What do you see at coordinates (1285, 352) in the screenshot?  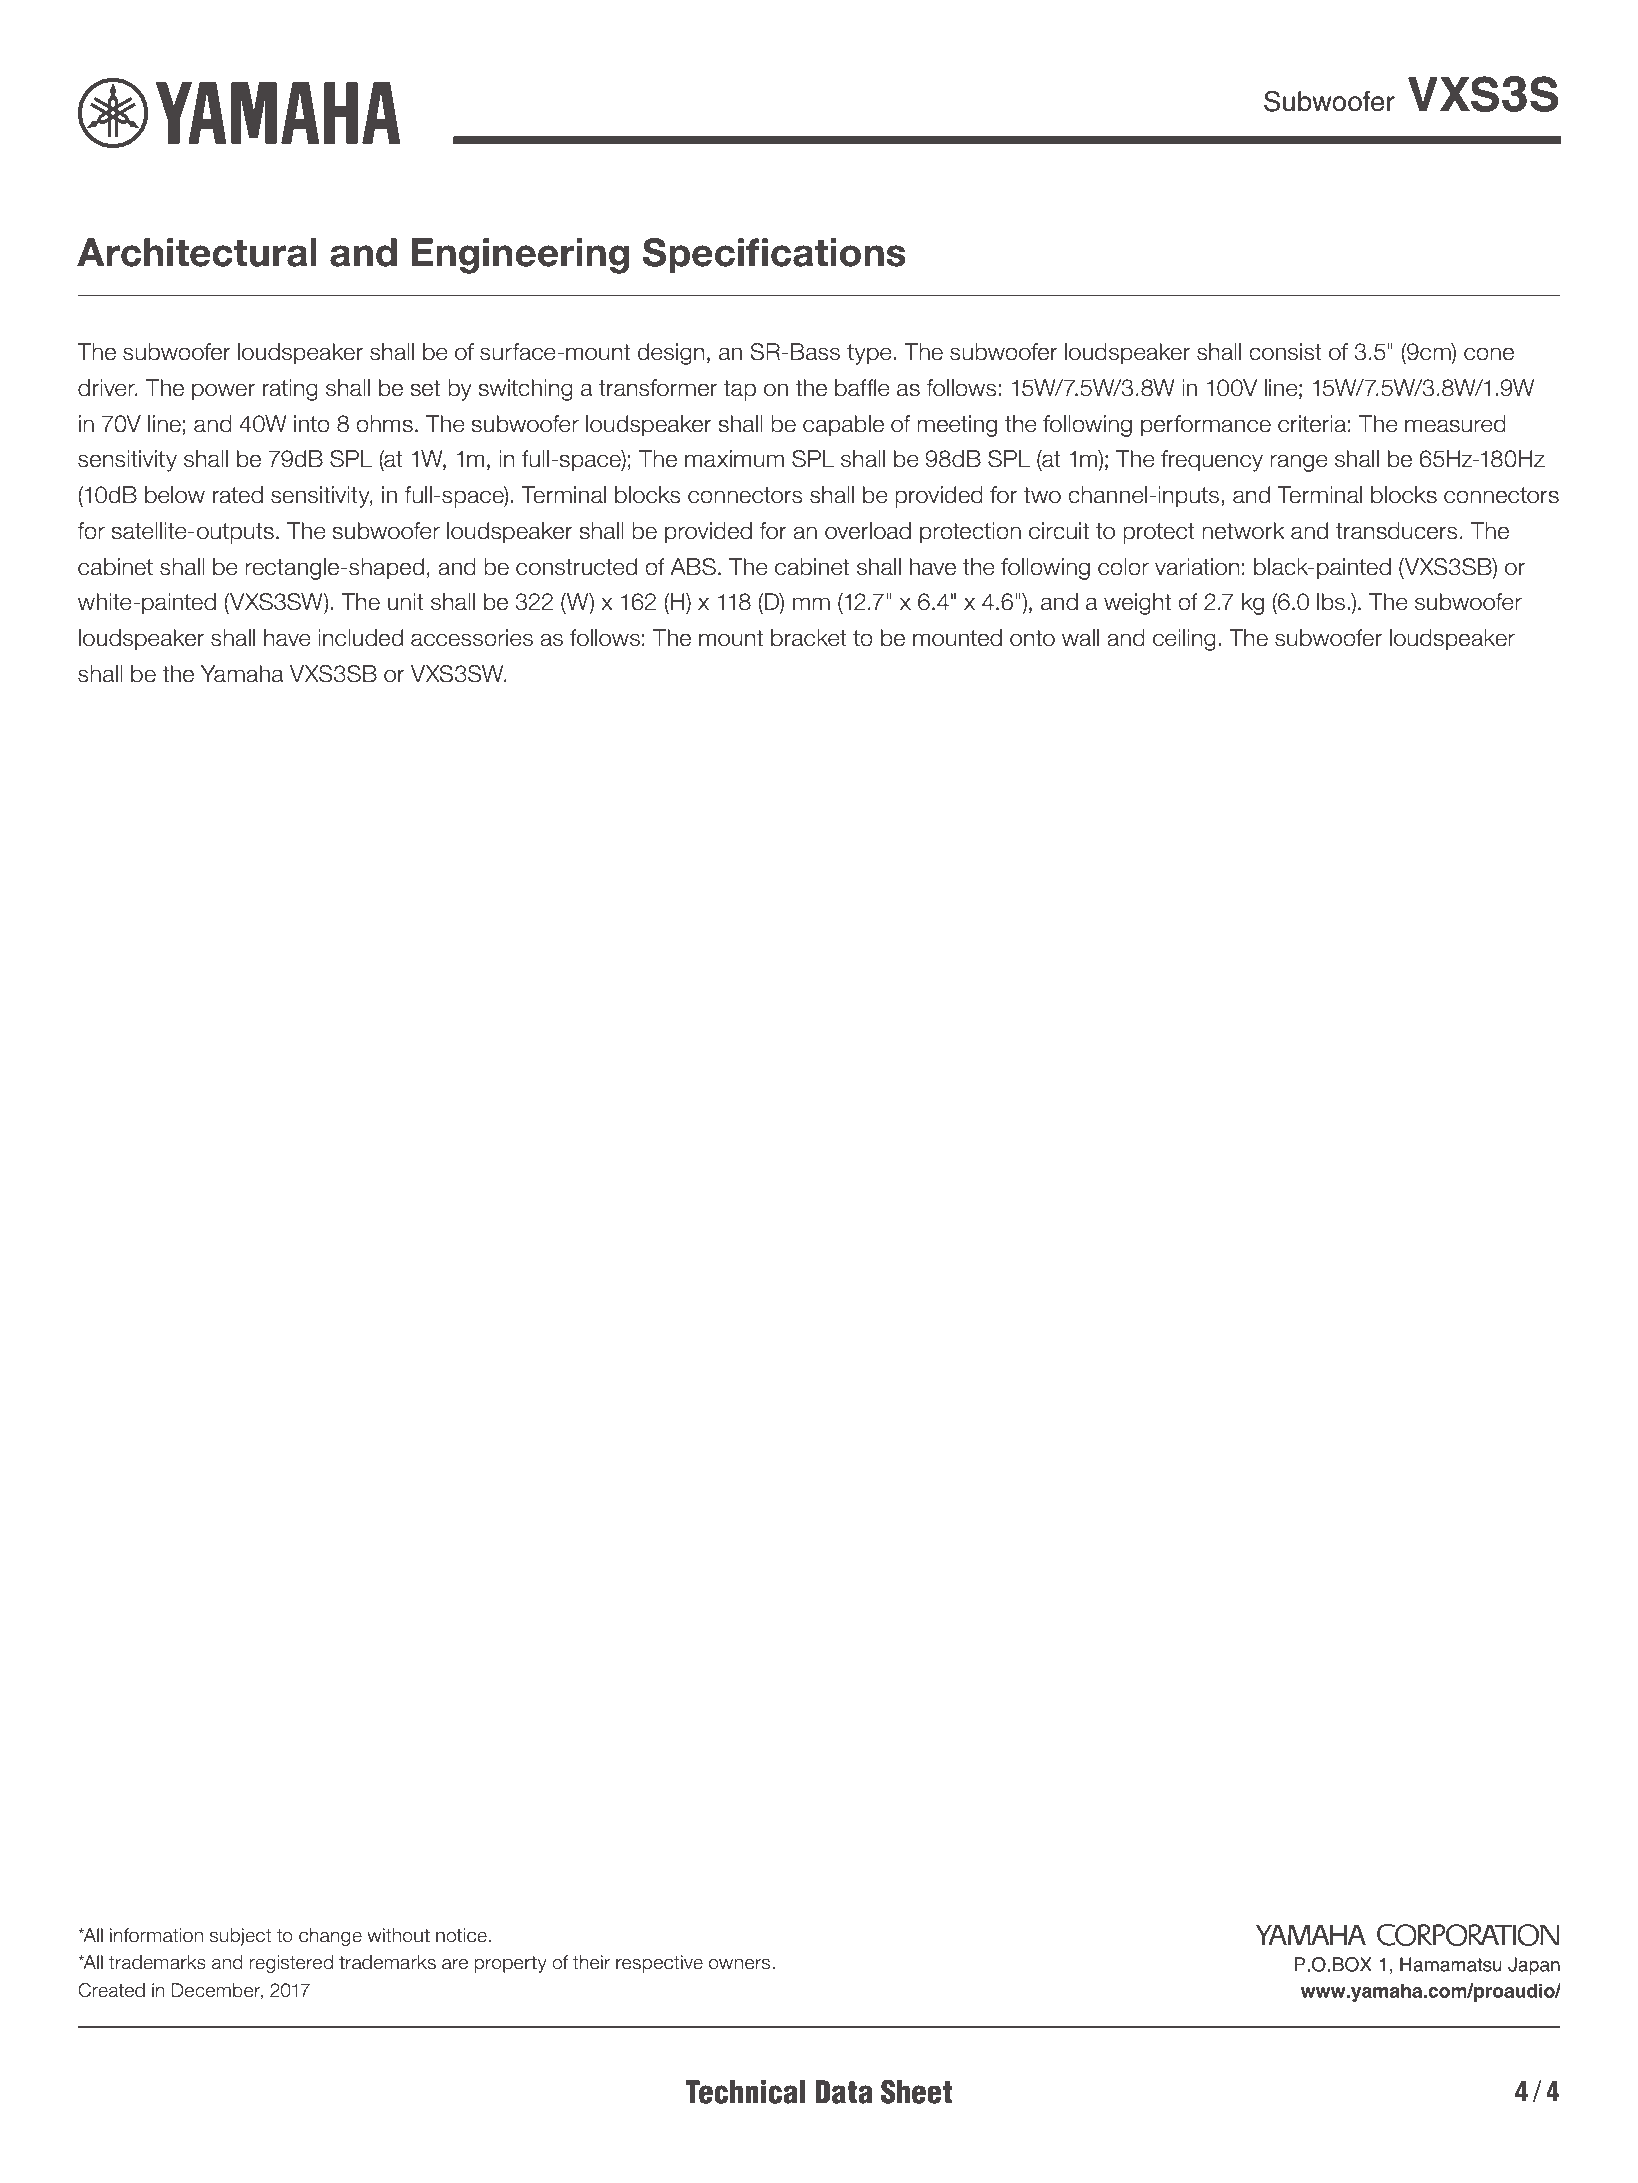 I see `consist` at bounding box center [1285, 352].
